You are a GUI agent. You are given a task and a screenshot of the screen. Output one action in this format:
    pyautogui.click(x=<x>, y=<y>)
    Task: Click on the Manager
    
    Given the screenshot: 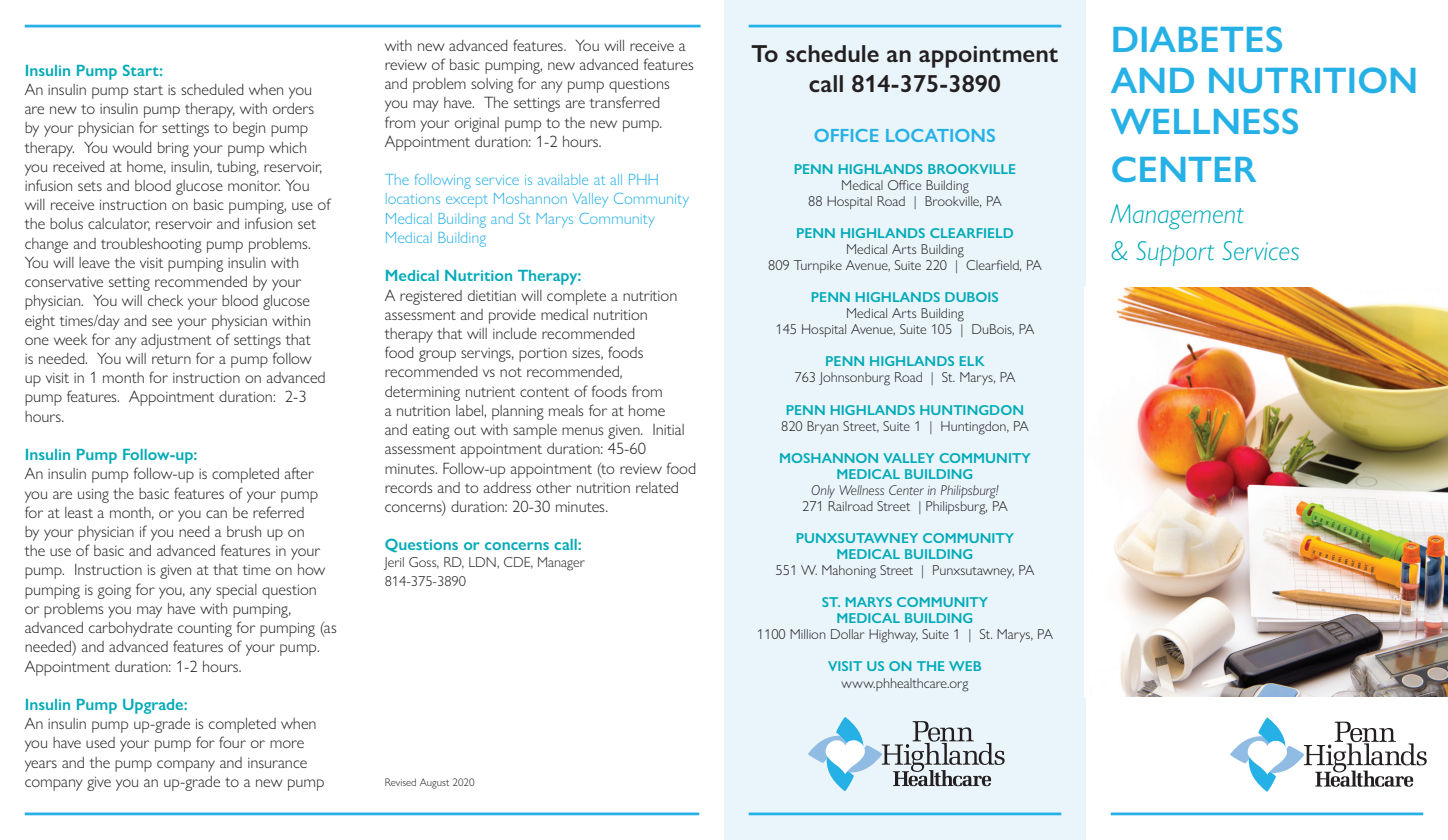 What is the action you would take?
    pyautogui.click(x=561, y=564)
